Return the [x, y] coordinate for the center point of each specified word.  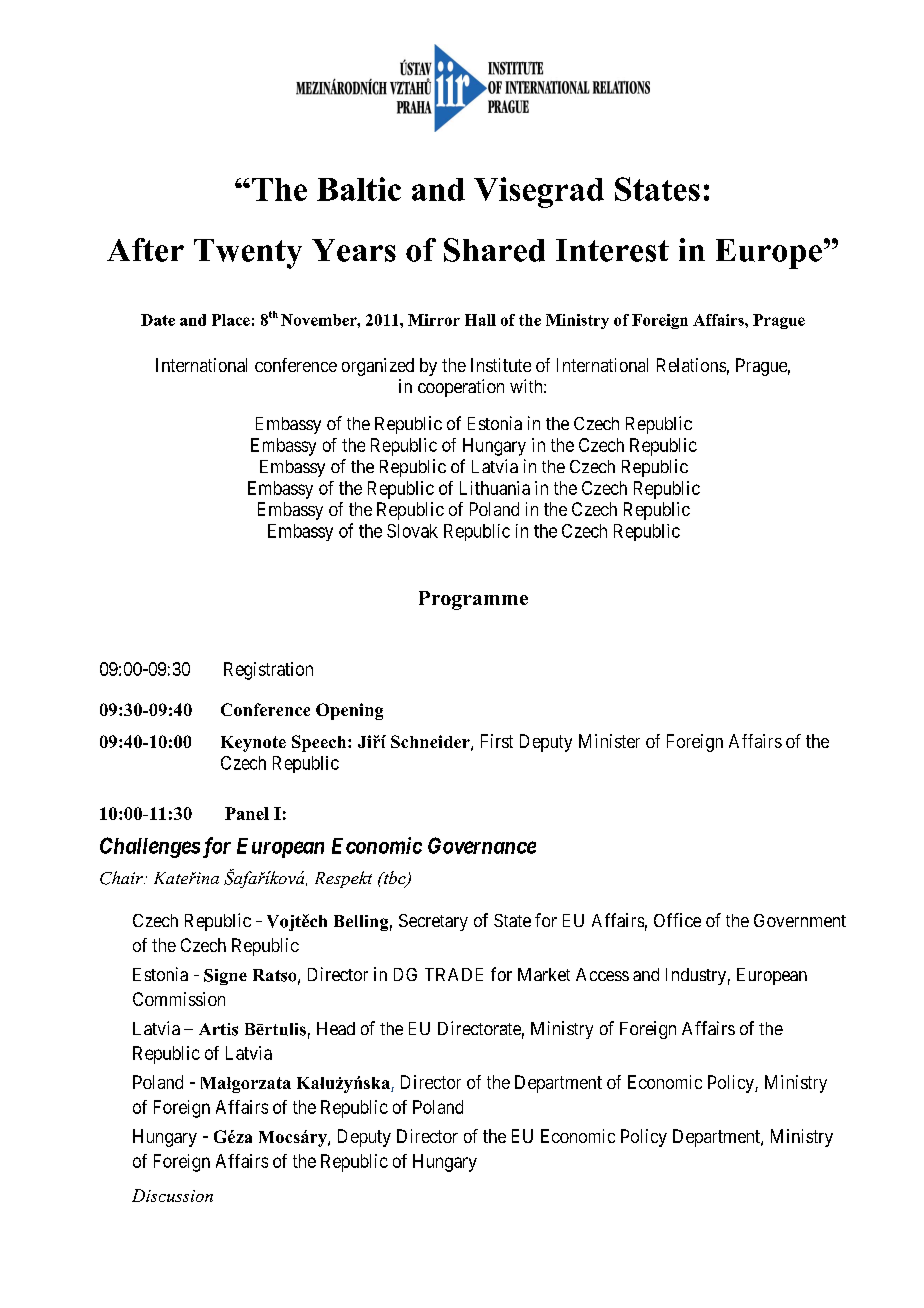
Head [336, 1028]
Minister [609, 741]
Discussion [172, 1195]
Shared [494, 250]
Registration [268, 671]
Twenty [248, 254]
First [497, 741]
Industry [696, 976]
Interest [612, 250]
